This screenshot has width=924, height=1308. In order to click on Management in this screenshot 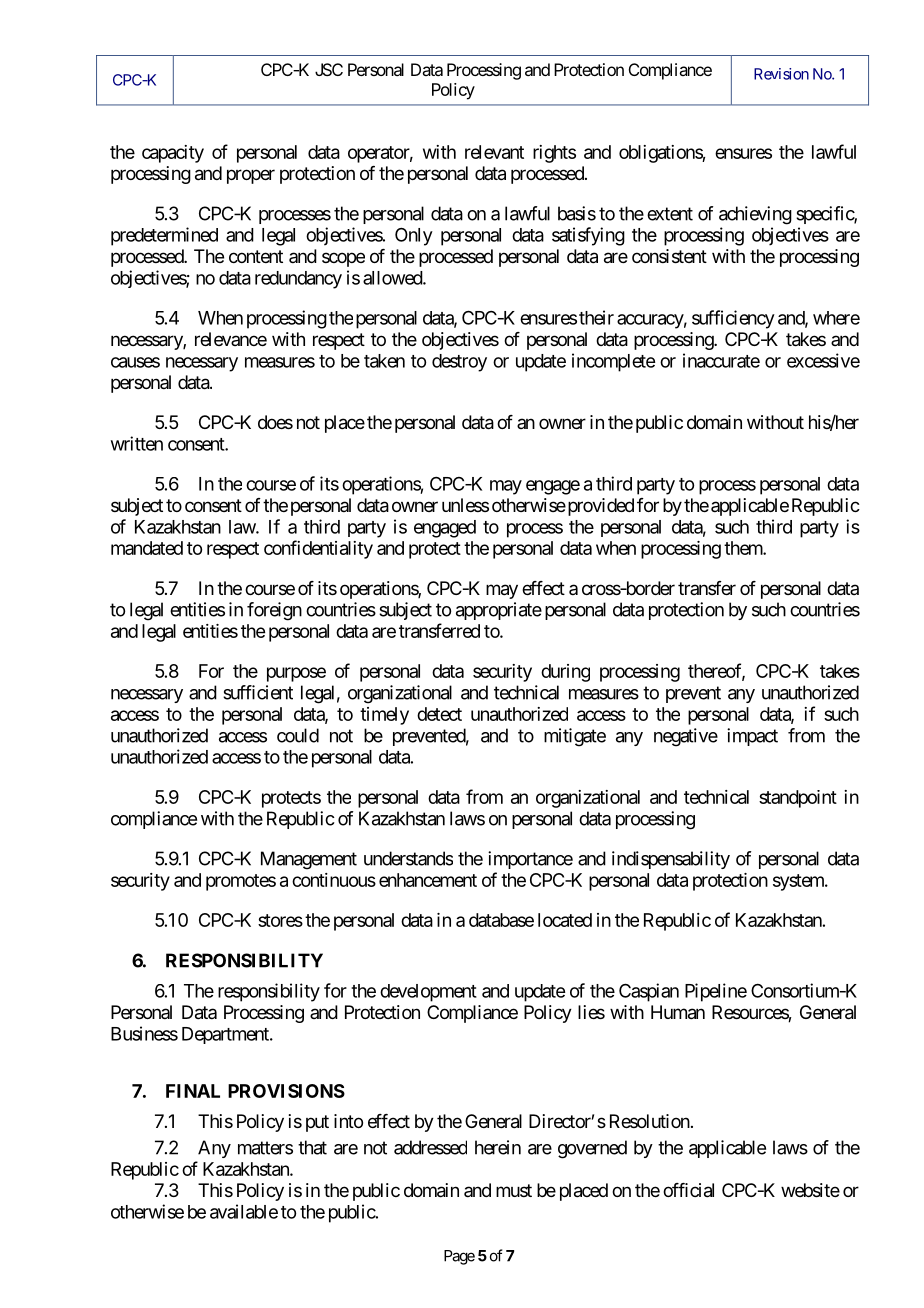, I will do `click(309, 860)`.
